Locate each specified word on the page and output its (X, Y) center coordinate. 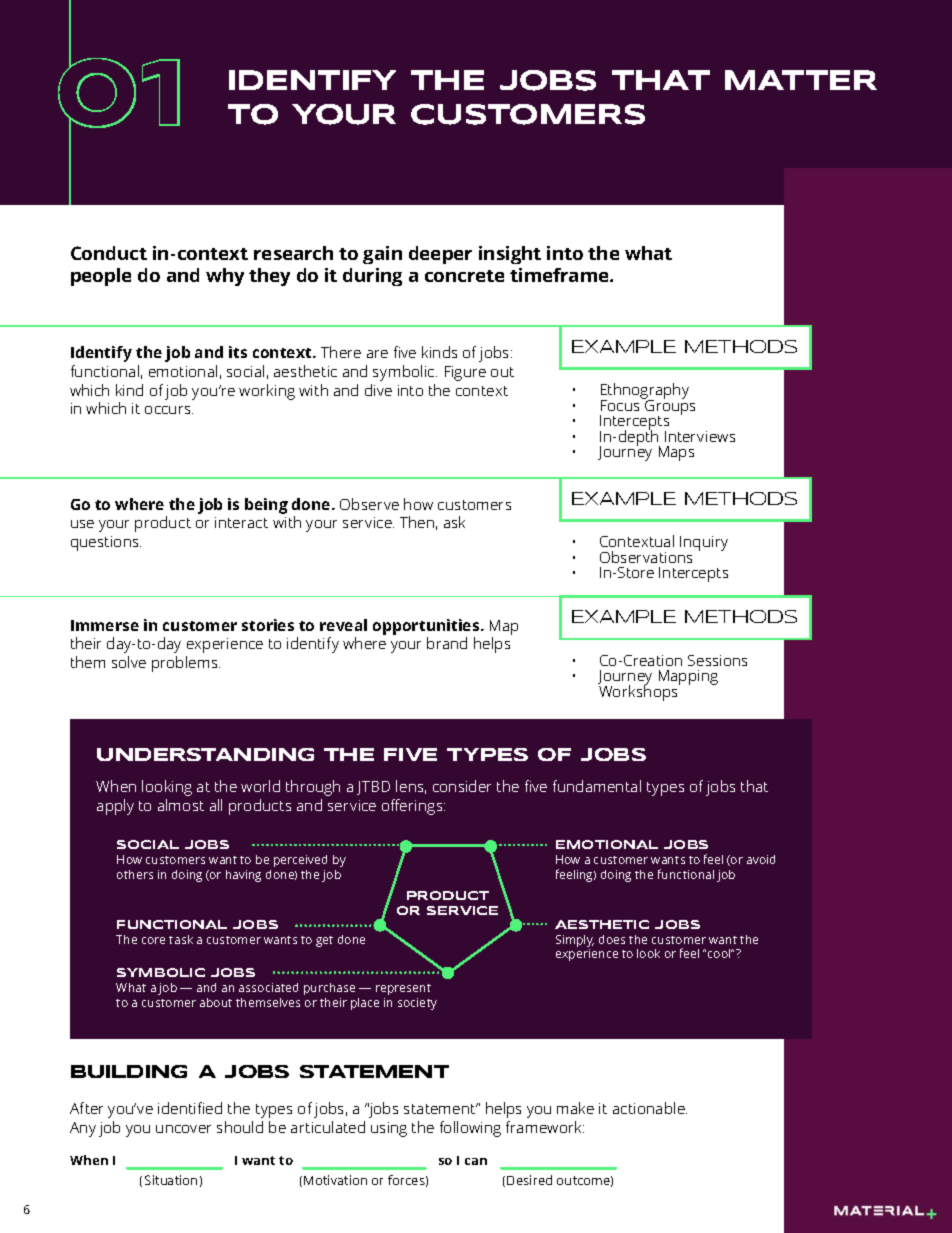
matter (801, 80)
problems (186, 664)
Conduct (109, 253)
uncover (183, 1129)
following (470, 1129)
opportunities (427, 627)
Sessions (717, 660)
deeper (440, 255)
